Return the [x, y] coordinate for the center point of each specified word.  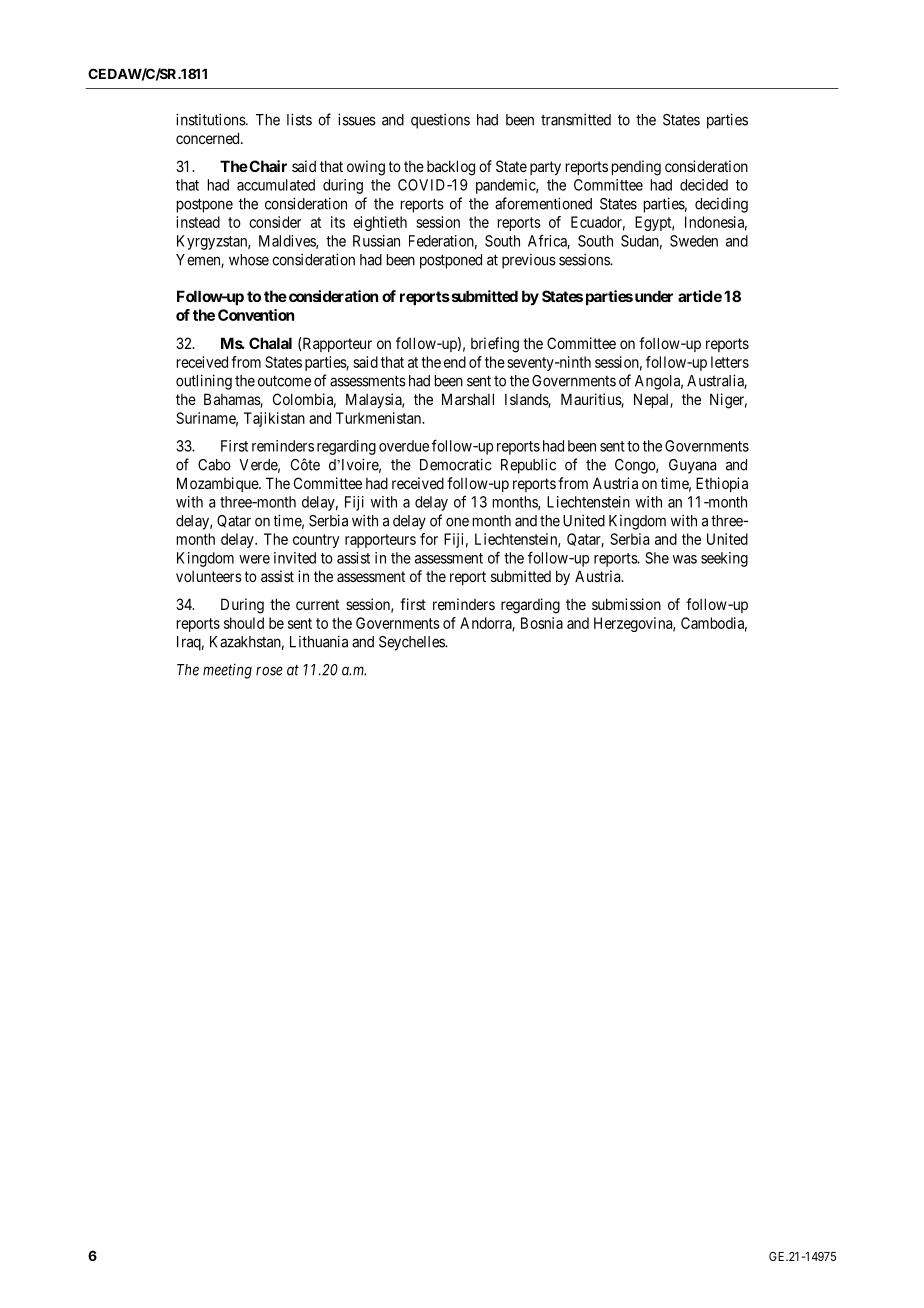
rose [269, 671]
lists [299, 119]
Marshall [468, 399]
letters [730, 362]
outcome [284, 381]
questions [440, 121]
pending [636, 168]
